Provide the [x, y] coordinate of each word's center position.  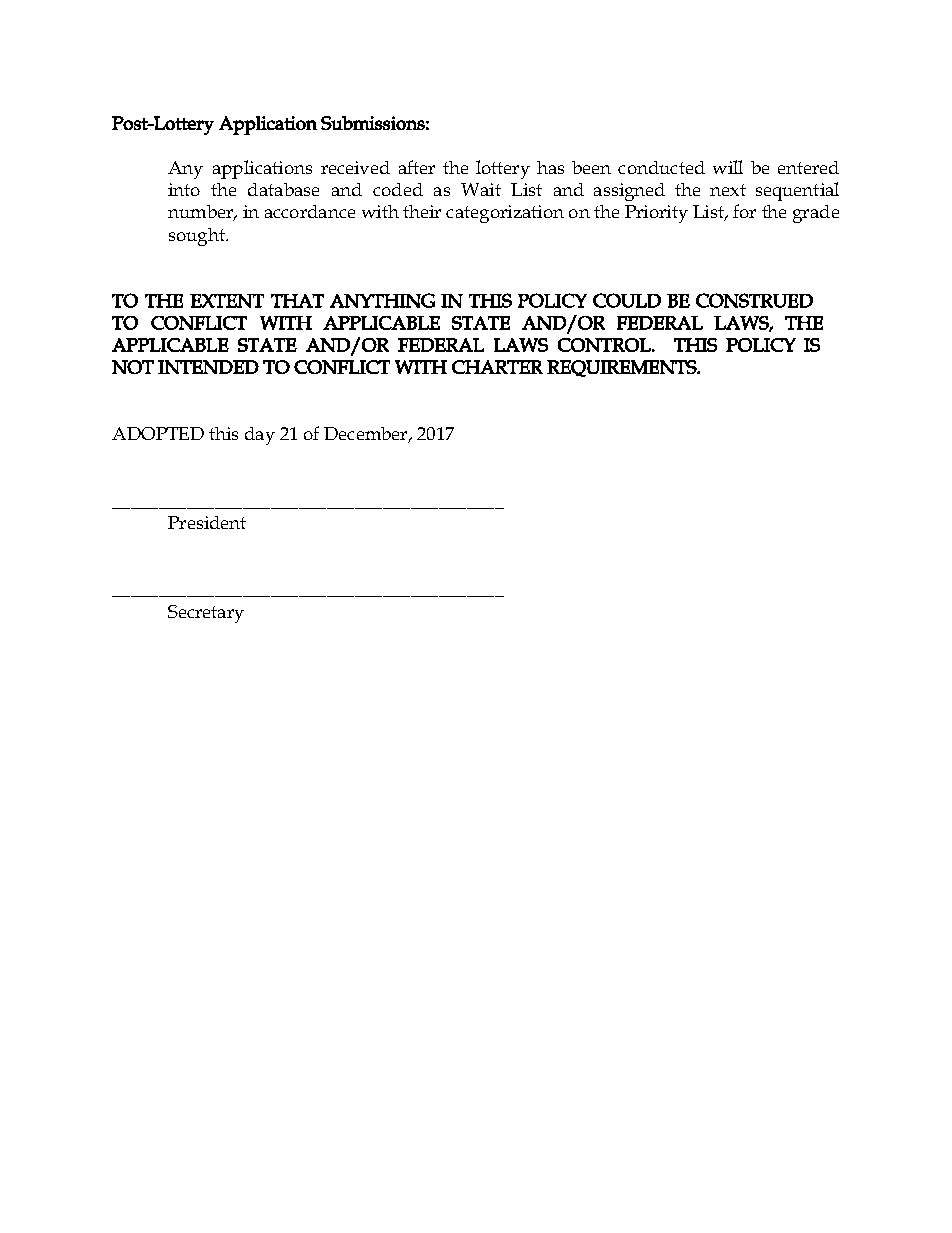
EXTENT [227, 301]
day [260, 436]
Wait [481, 189]
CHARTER [497, 367]
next [728, 190]
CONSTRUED [754, 300]
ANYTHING [382, 300]
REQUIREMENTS [623, 368]
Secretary [206, 614]
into [184, 189]
